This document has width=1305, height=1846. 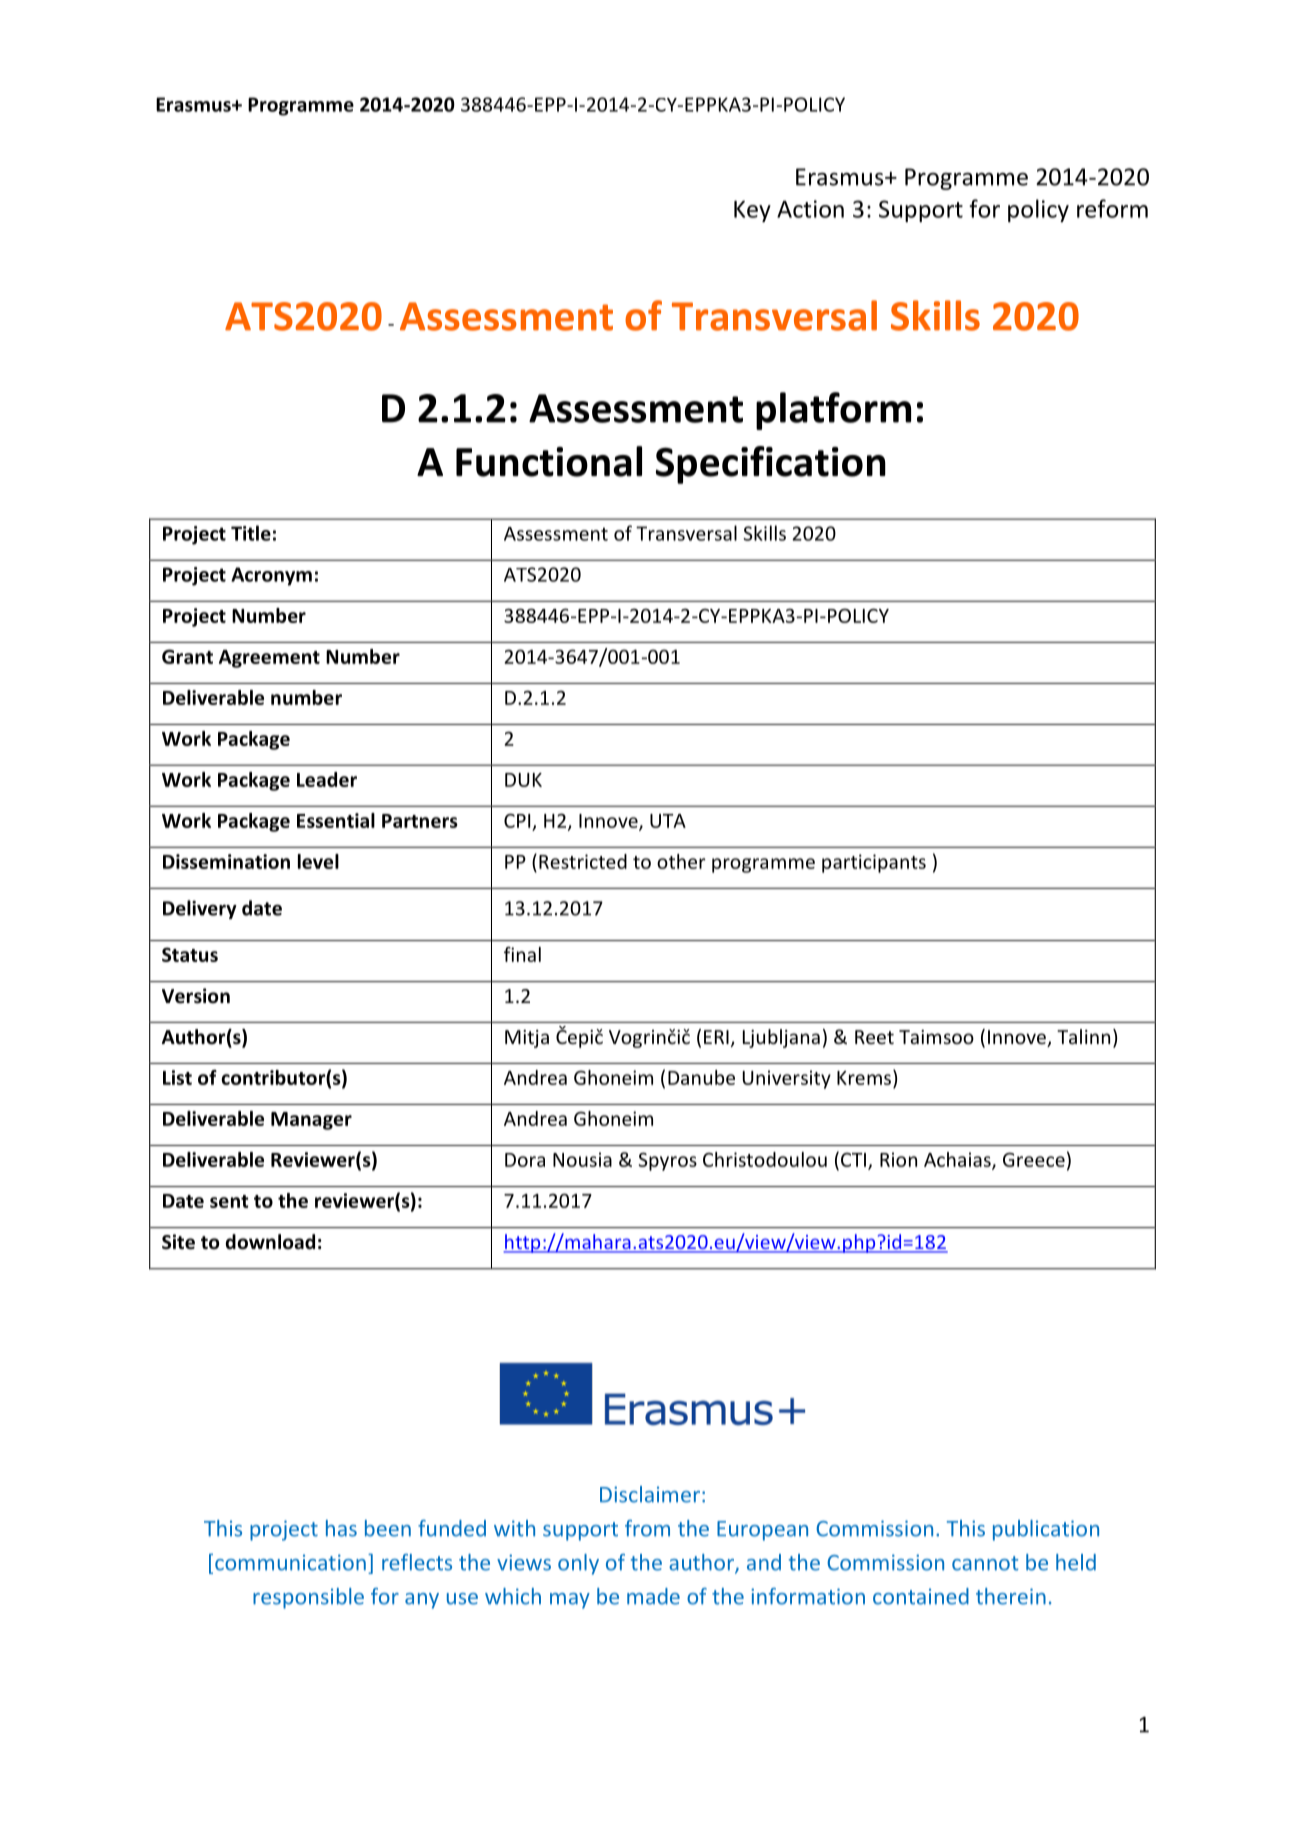 I want to click on Key, so click(x=752, y=211).
